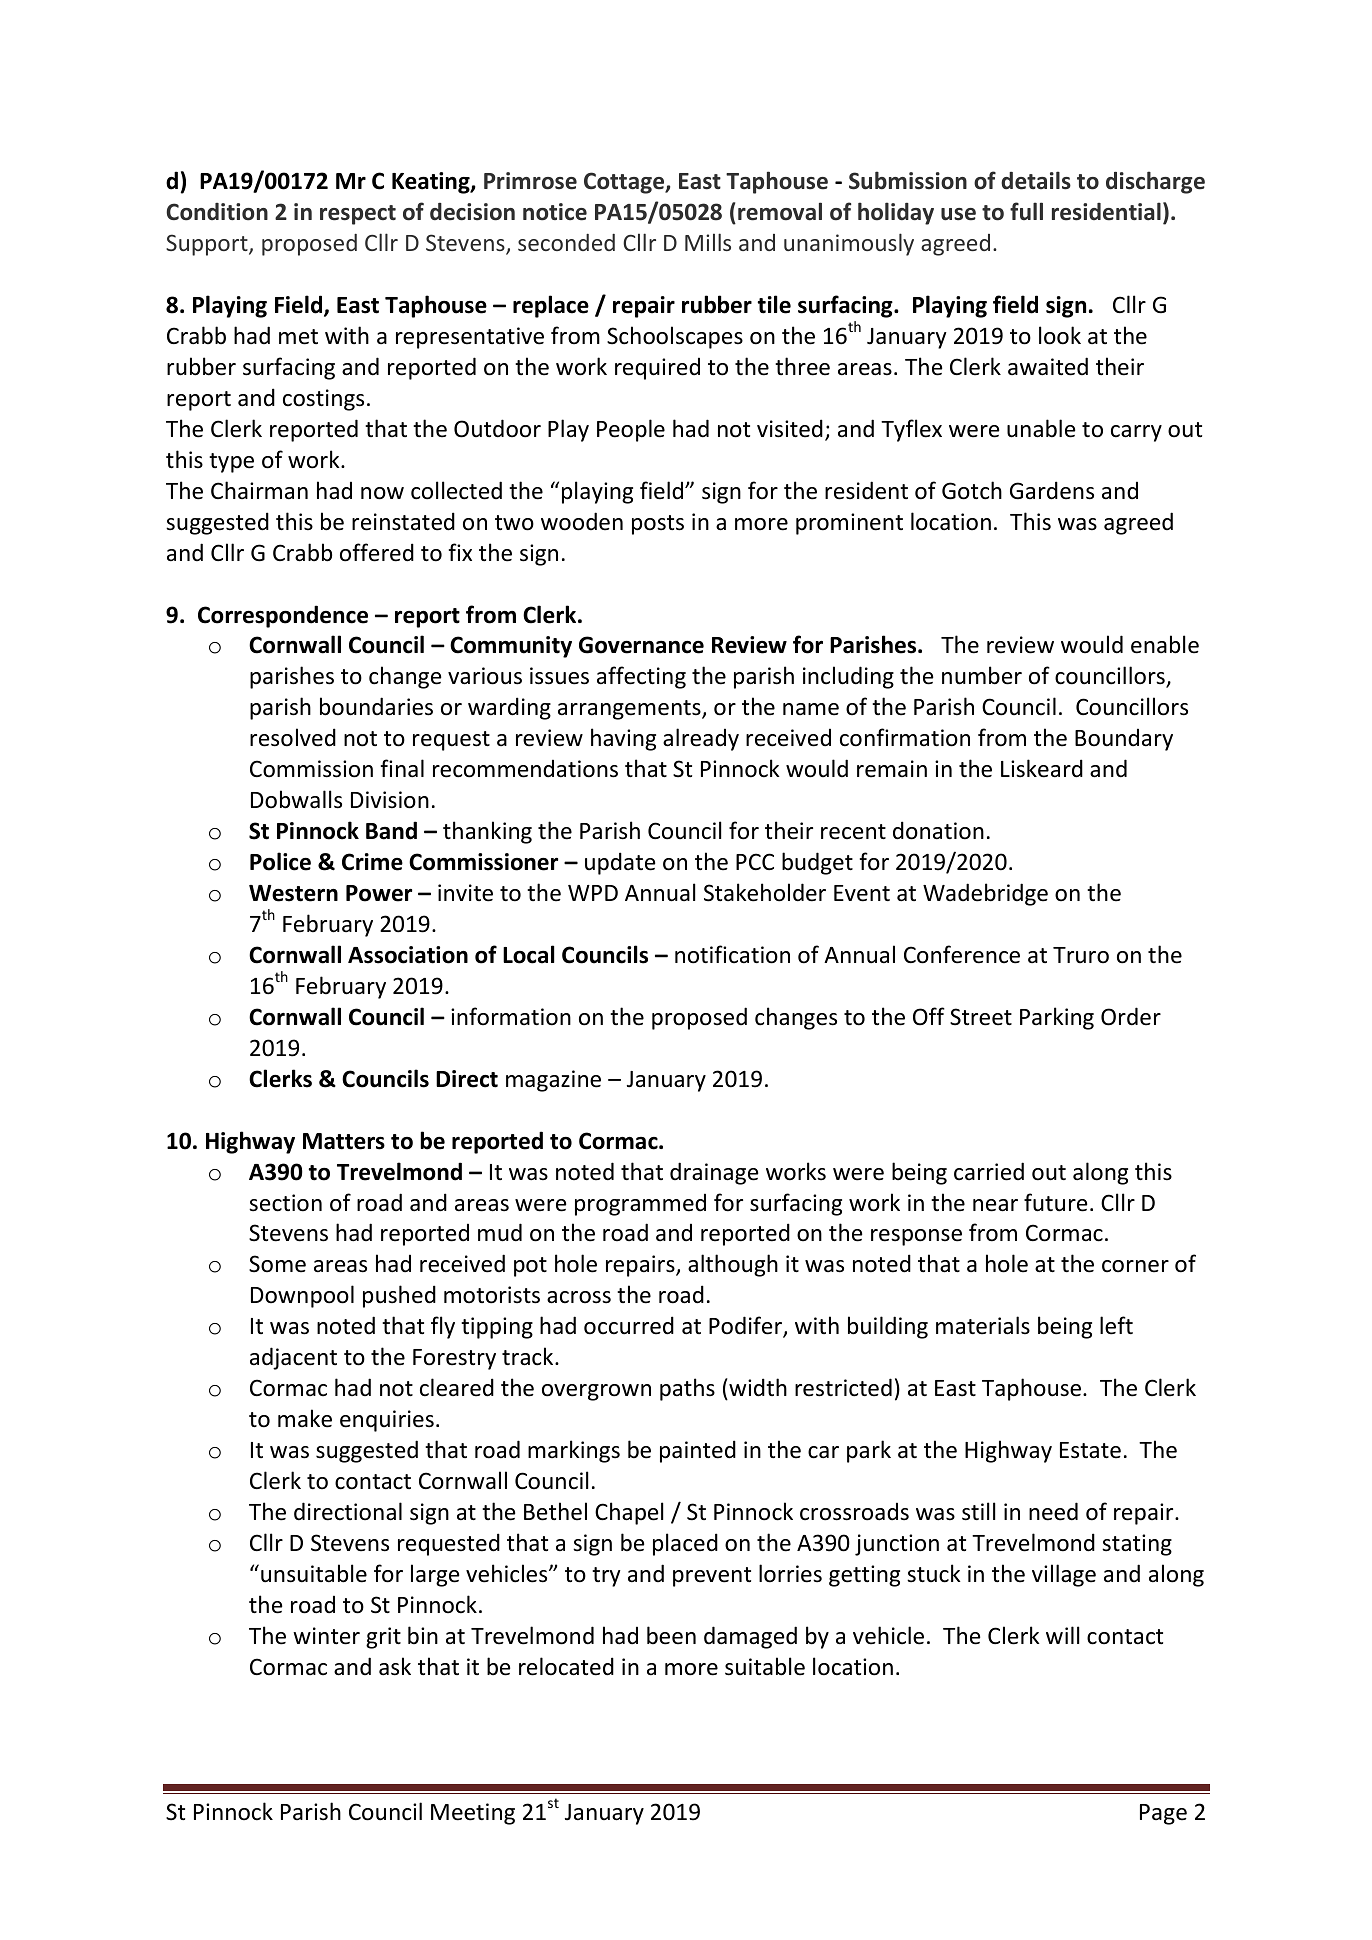 The image size is (1372, 1940). Describe the element at coordinates (1026, 211) in the image. I see `full` at that location.
